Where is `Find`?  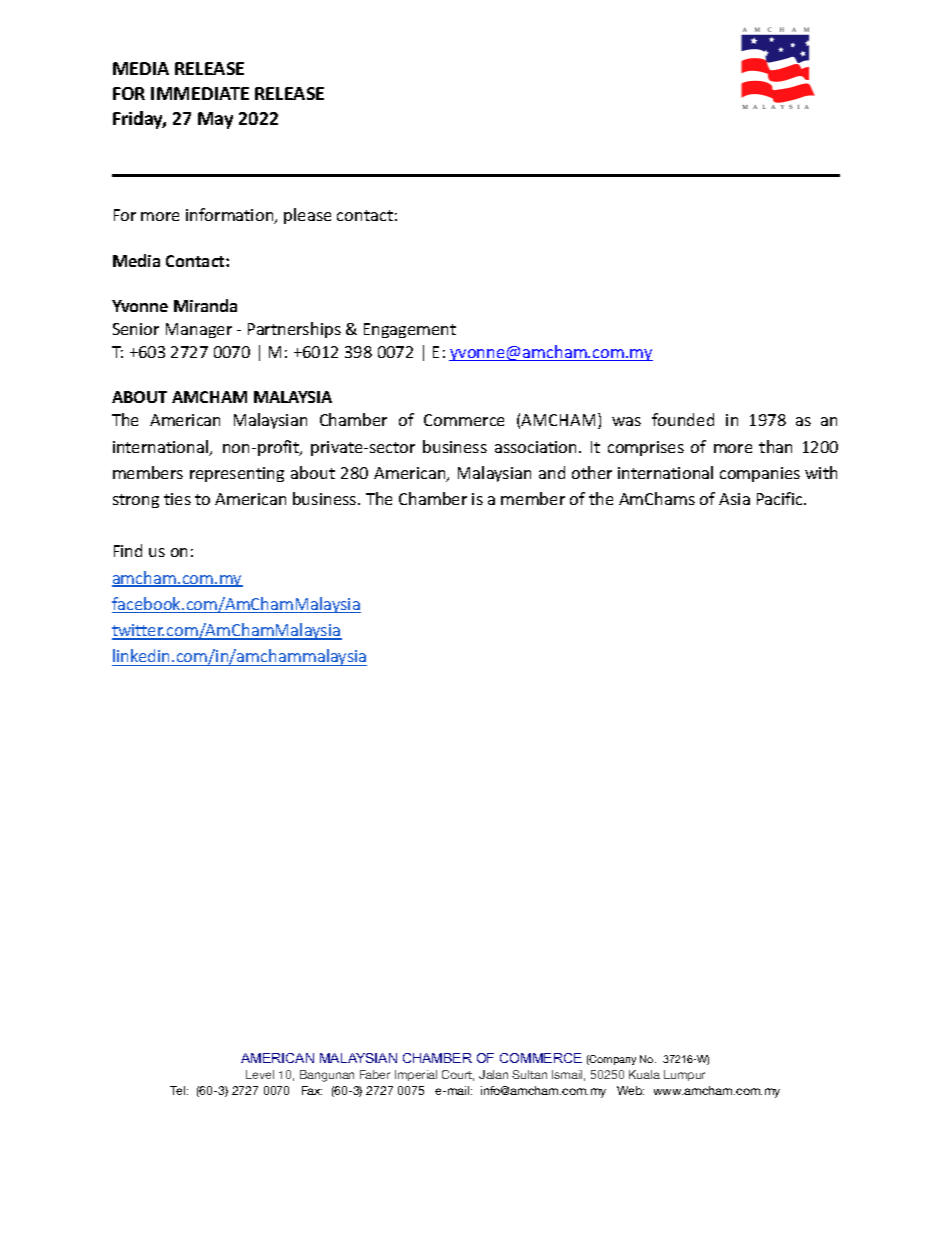
Find is located at coordinates (128, 550).
